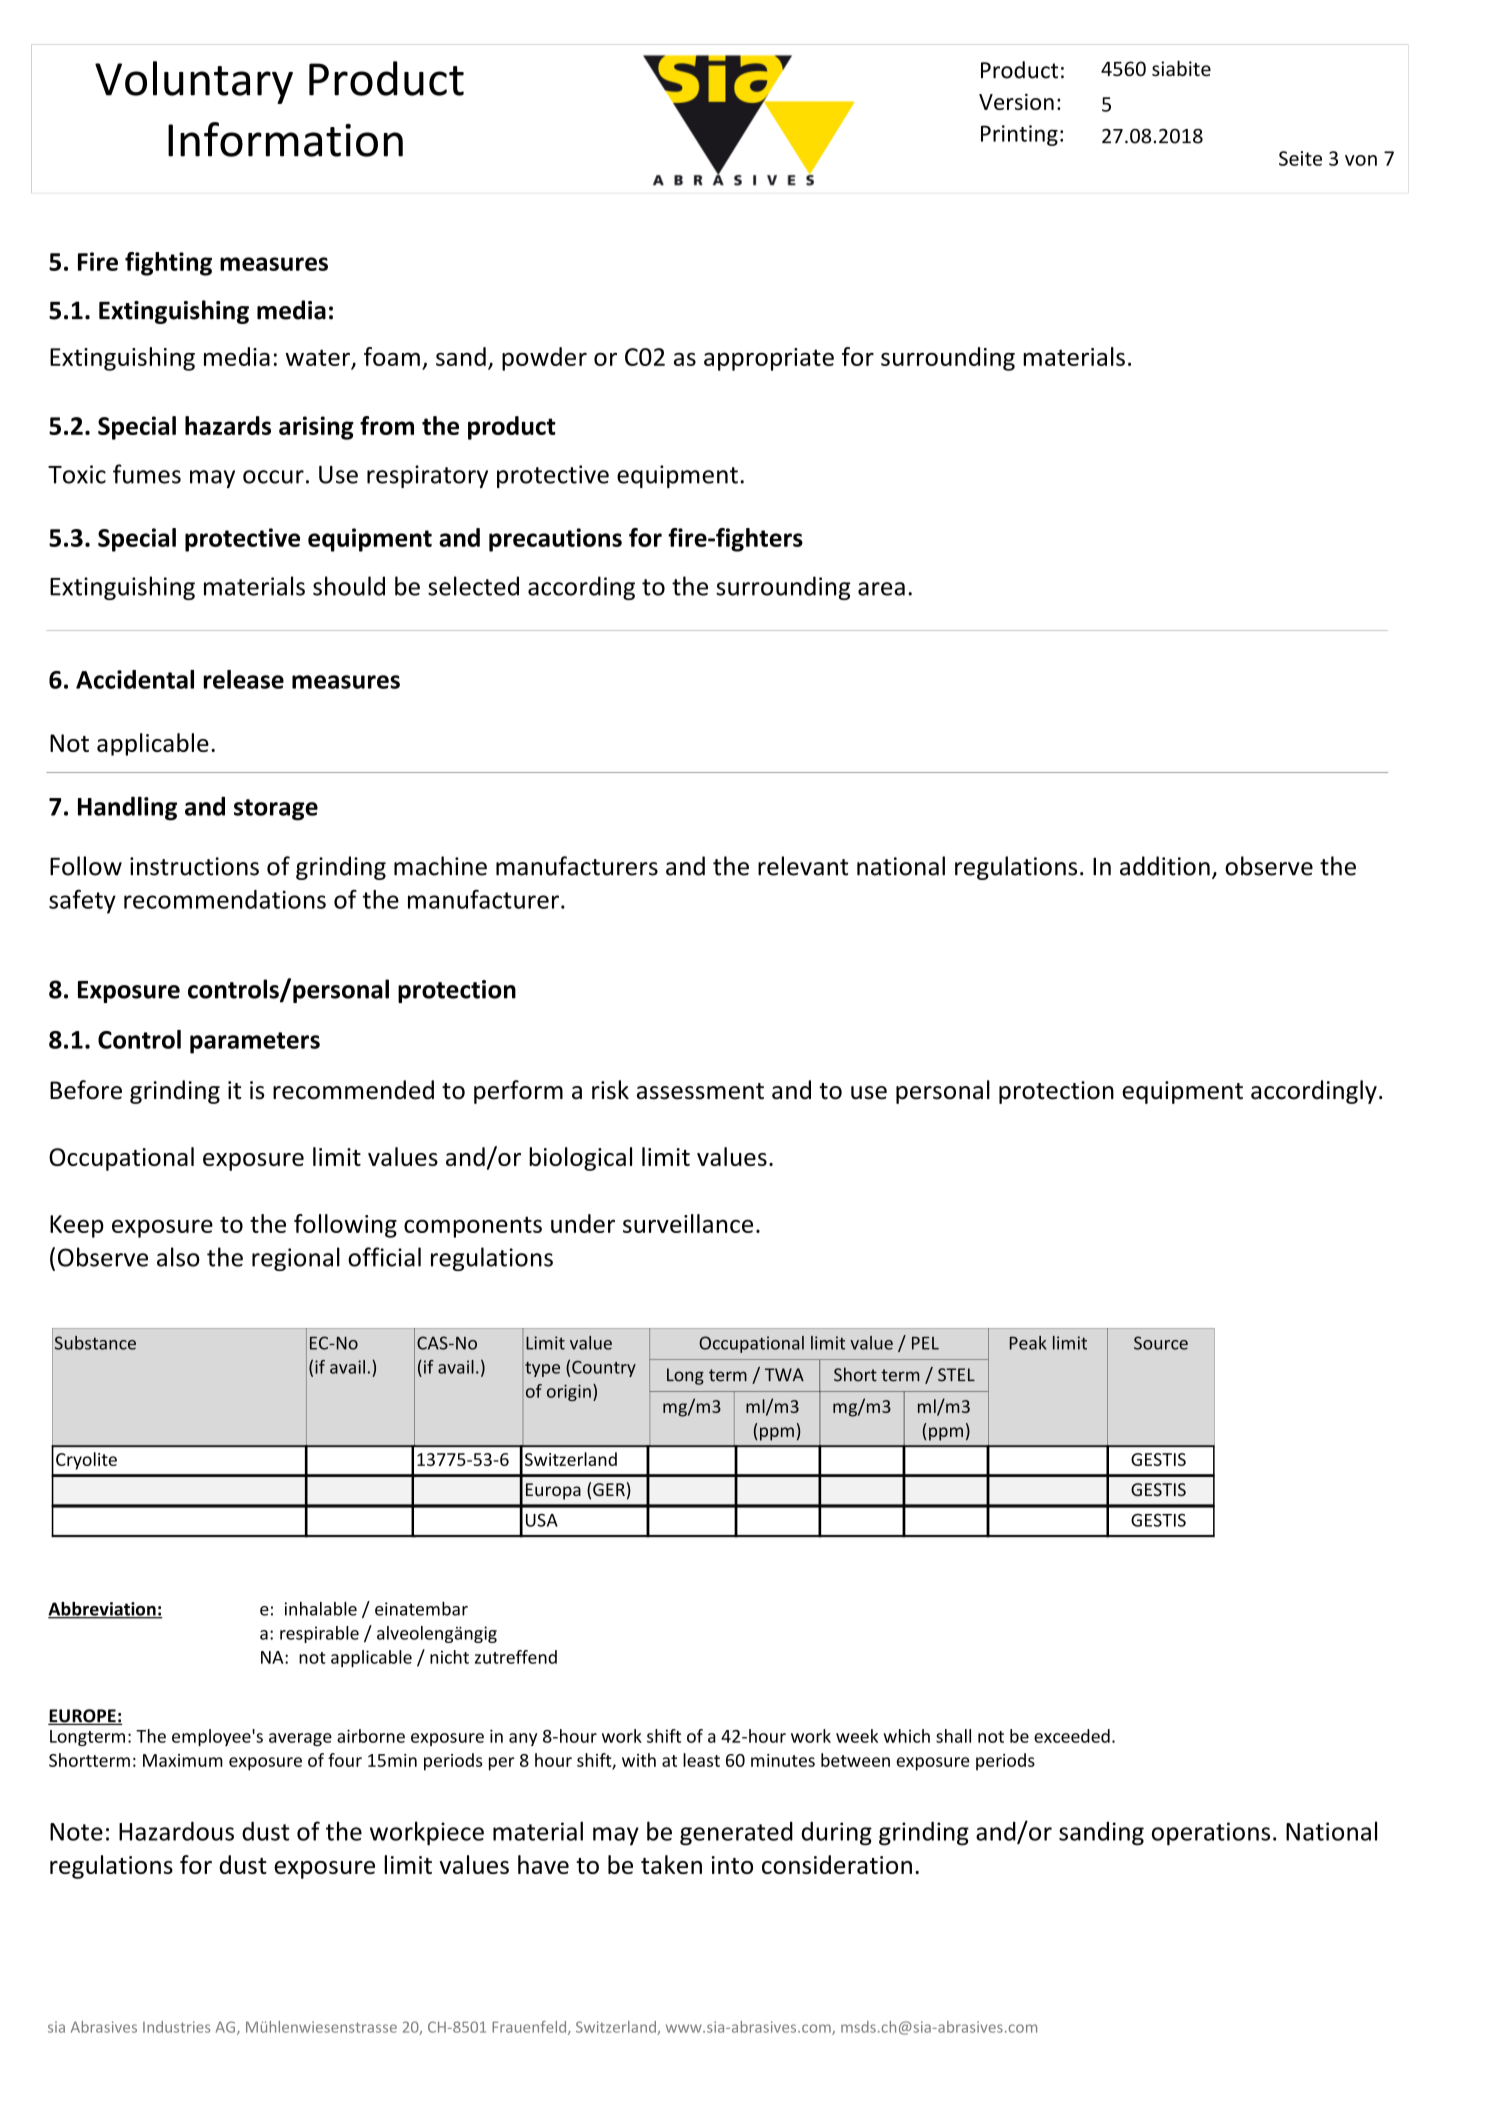  What do you see at coordinates (285, 139) in the image?
I see `Information` at bounding box center [285, 139].
